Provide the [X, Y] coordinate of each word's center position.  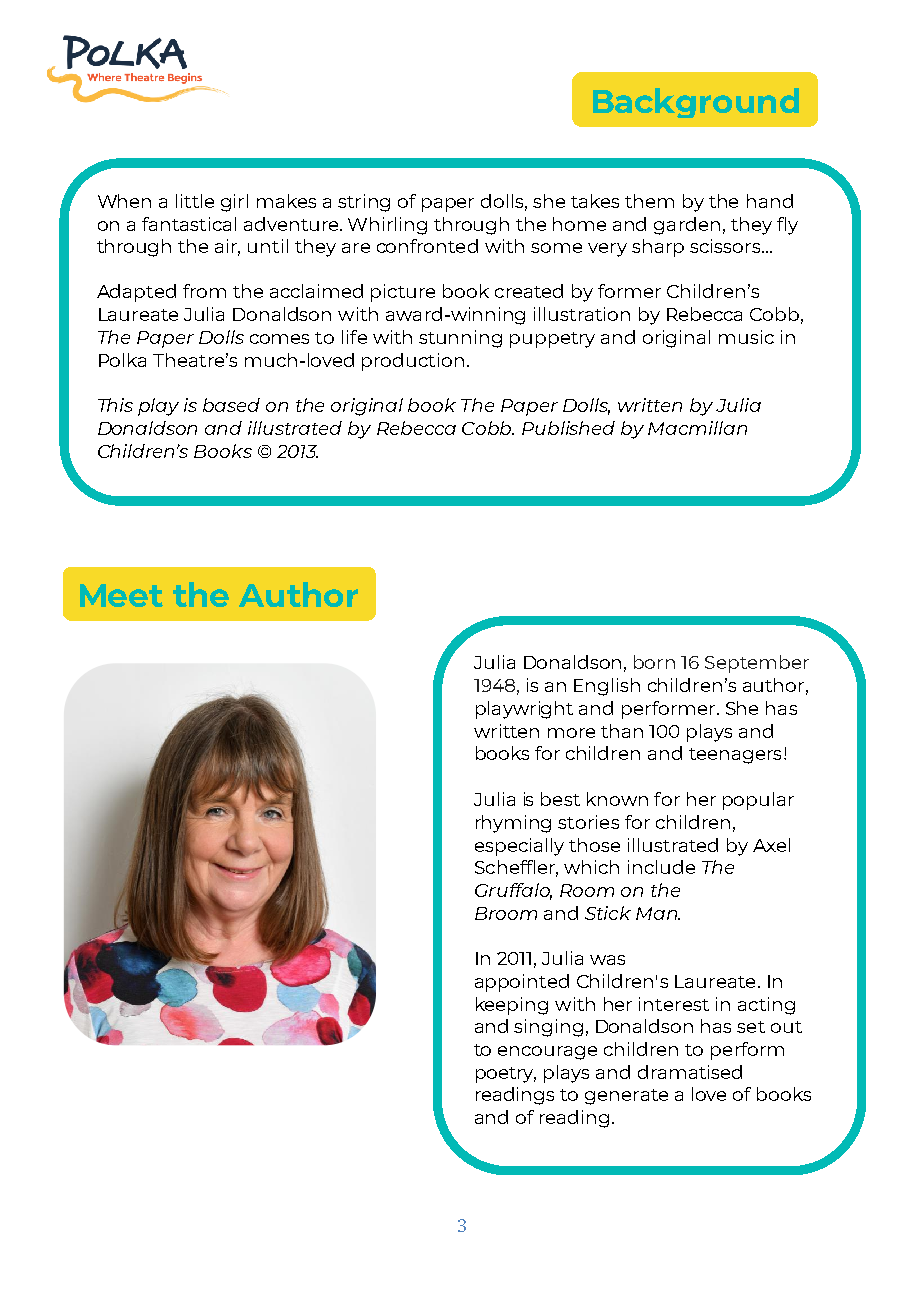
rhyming [513, 824]
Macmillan [697, 428]
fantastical [189, 224]
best [560, 799]
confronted [427, 246]
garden [687, 226]
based [231, 405]
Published [568, 428]
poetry [506, 1075]
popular [758, 801]
